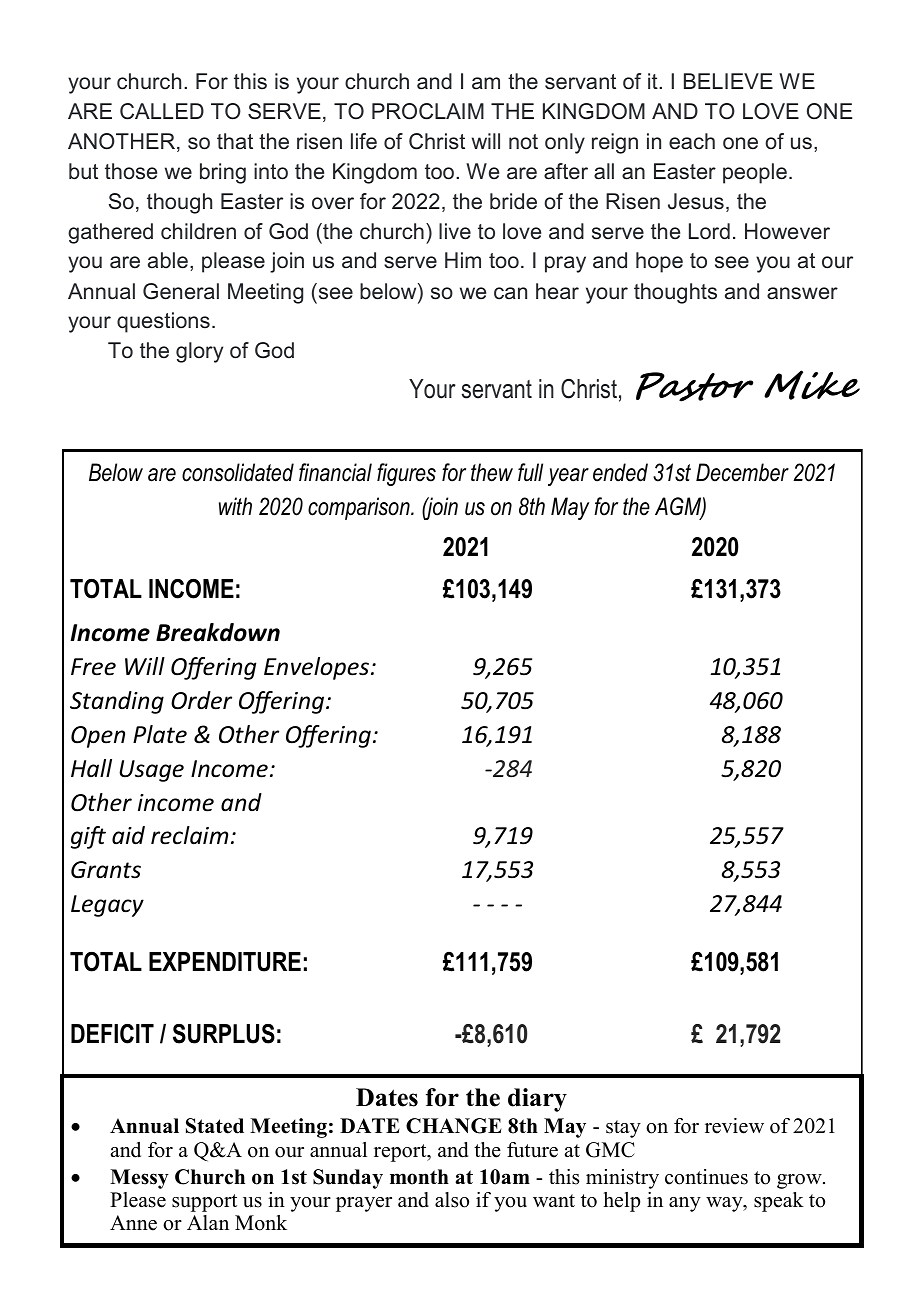  What do you see at coordinates (692, 141) in the document?
I see `each` at bounding box center [692, 141].
